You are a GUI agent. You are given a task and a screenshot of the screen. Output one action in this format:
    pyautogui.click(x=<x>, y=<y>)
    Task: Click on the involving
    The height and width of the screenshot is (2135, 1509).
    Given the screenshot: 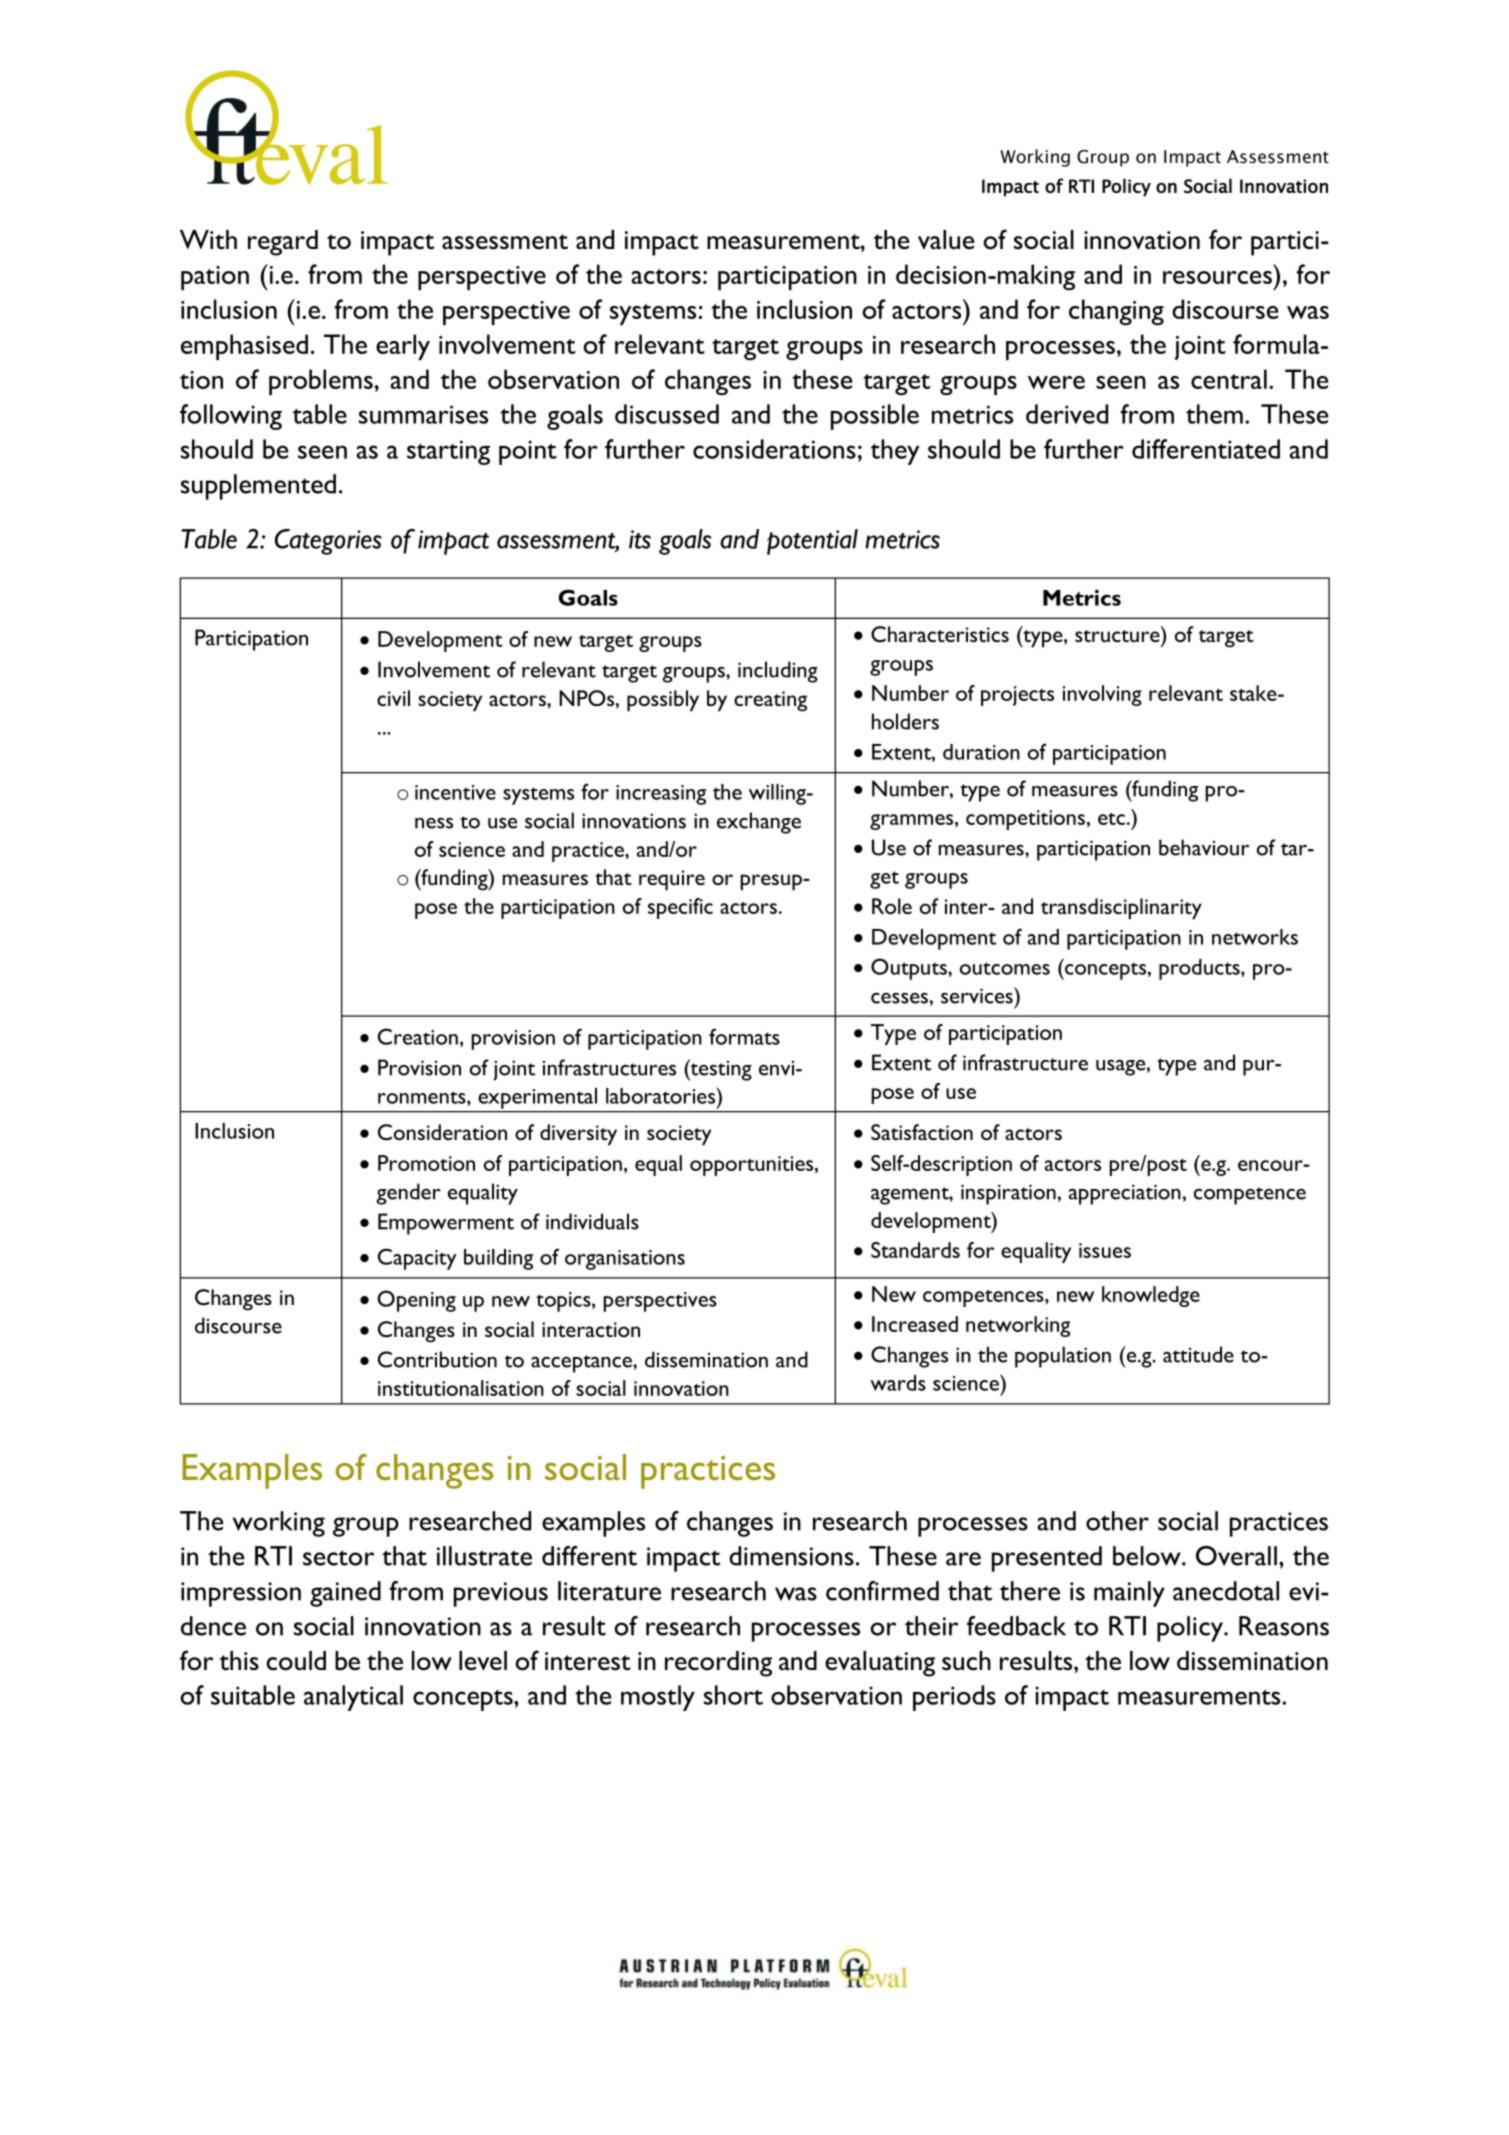 What is the action you would take?
    pyautogui.click(x=1102, y=695)
